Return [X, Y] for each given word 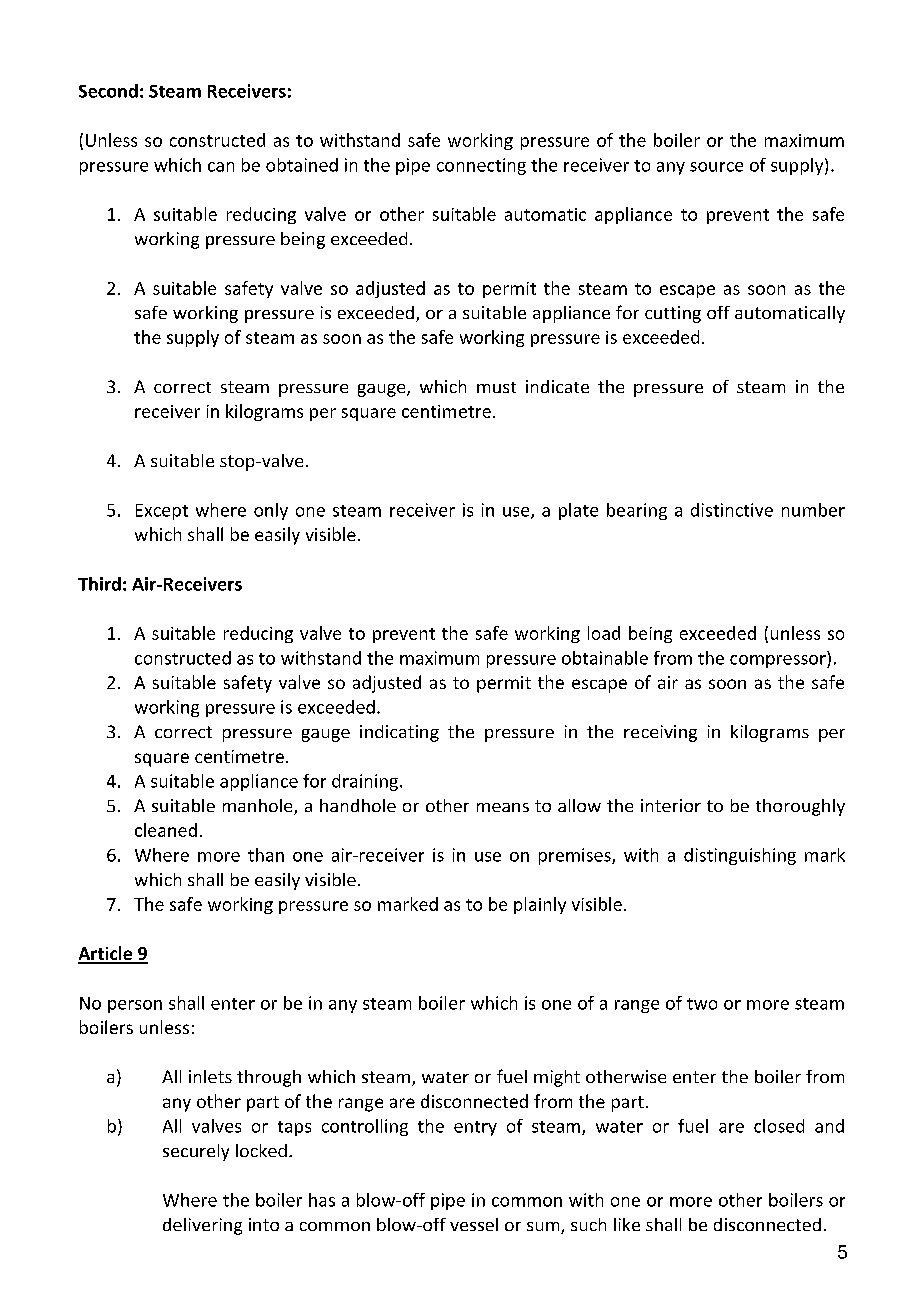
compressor [779, 661]
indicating [399, 733]
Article [106, 954]
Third [99, 584]
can [221, 167]
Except [162, 512]
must [496, 387]
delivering [202, 1226]
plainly [540, 905]
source [716, 167]
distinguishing [740, 856]
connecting [481, 166]
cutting [673, 314]
